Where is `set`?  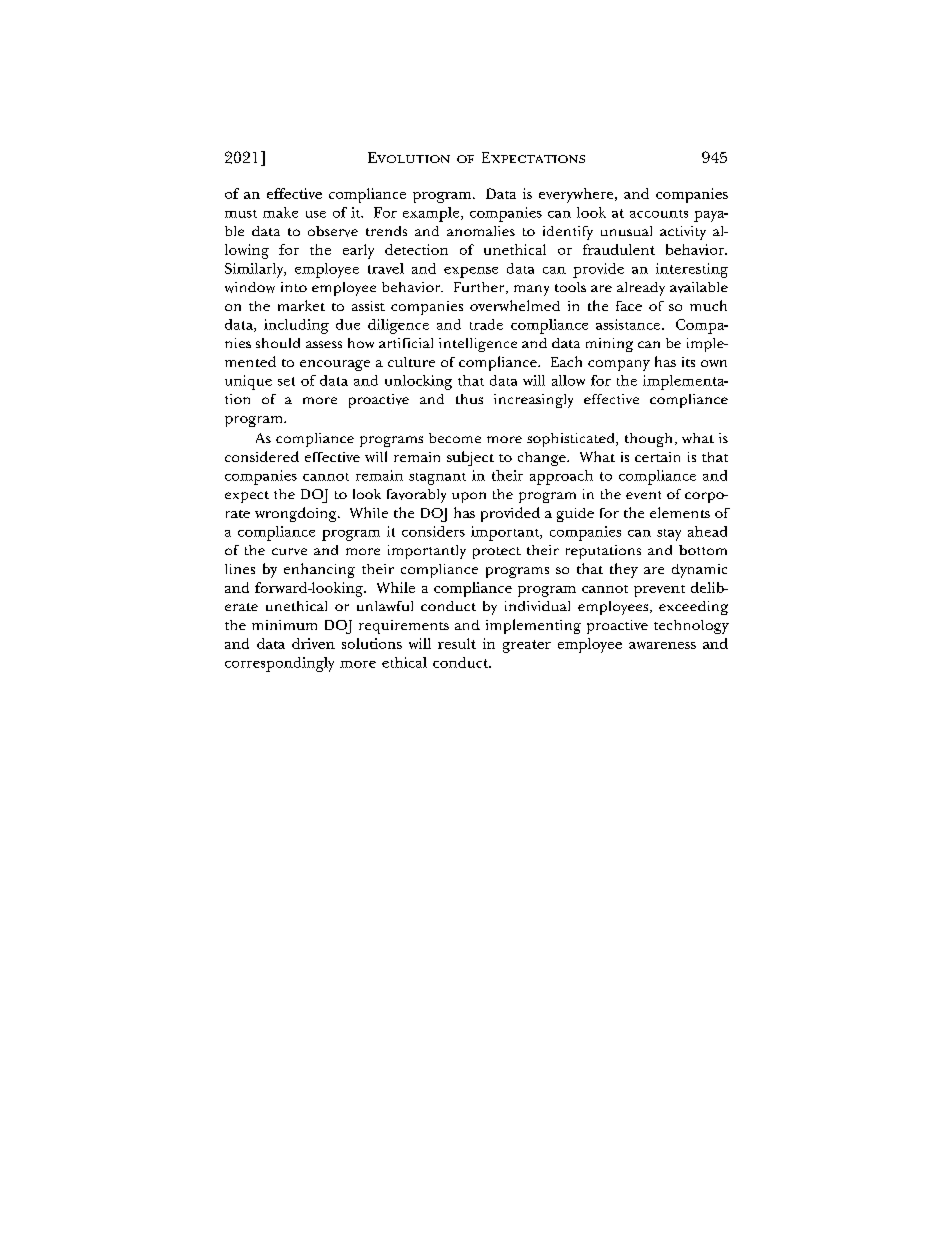
set is located at coordinates (286, 381).
